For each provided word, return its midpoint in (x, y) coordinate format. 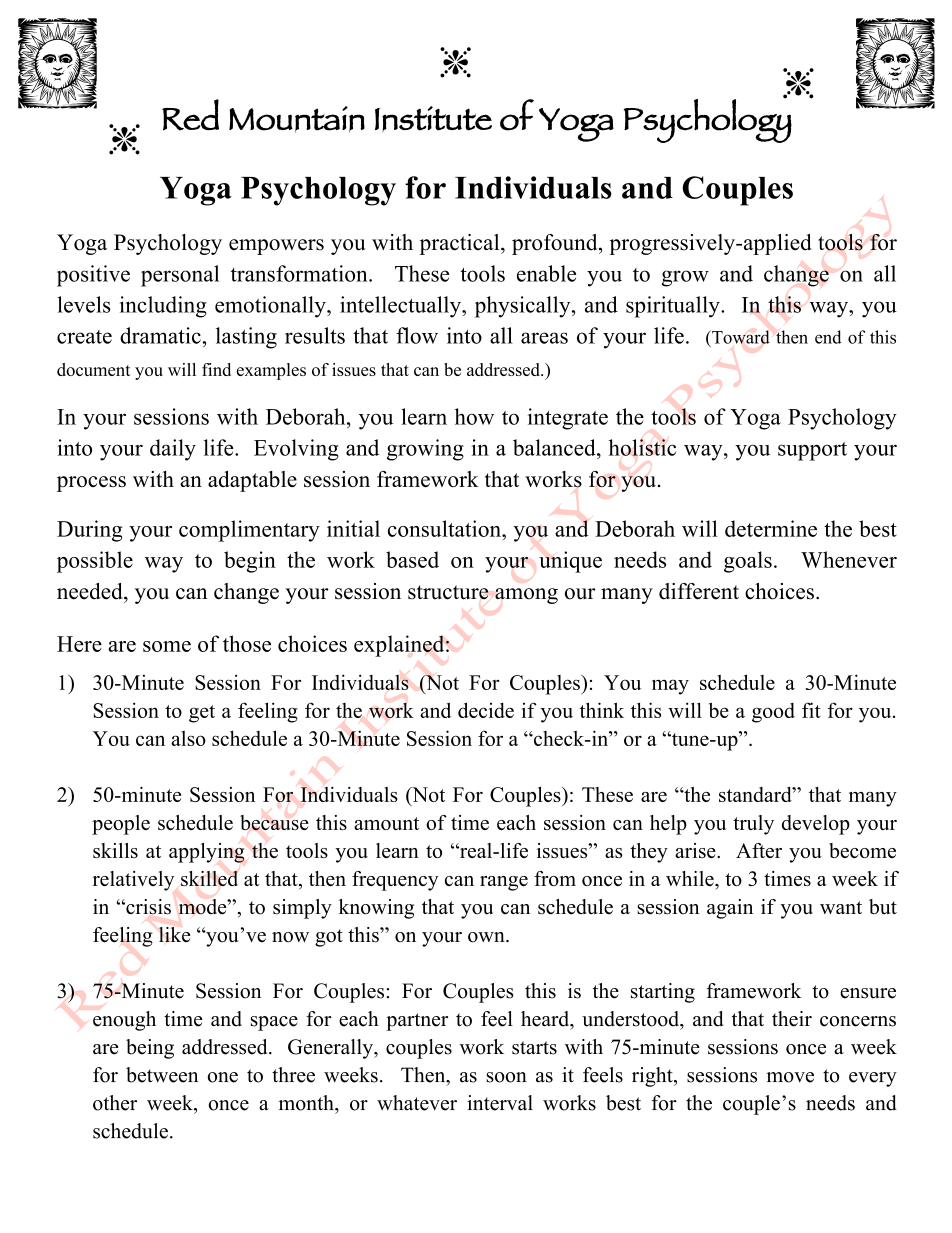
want (841, 907)
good (773, 713)
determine (771, 528)
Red (190, 115)
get (202, 714)
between (162, 1075)
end (828, 337)
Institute (433, 119)
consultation (445, 528)
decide (486, 710)
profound (556, 244)
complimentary (249, 531)
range (504, 883)
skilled (209, 878)
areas (544, 338)
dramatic (160, 335)
